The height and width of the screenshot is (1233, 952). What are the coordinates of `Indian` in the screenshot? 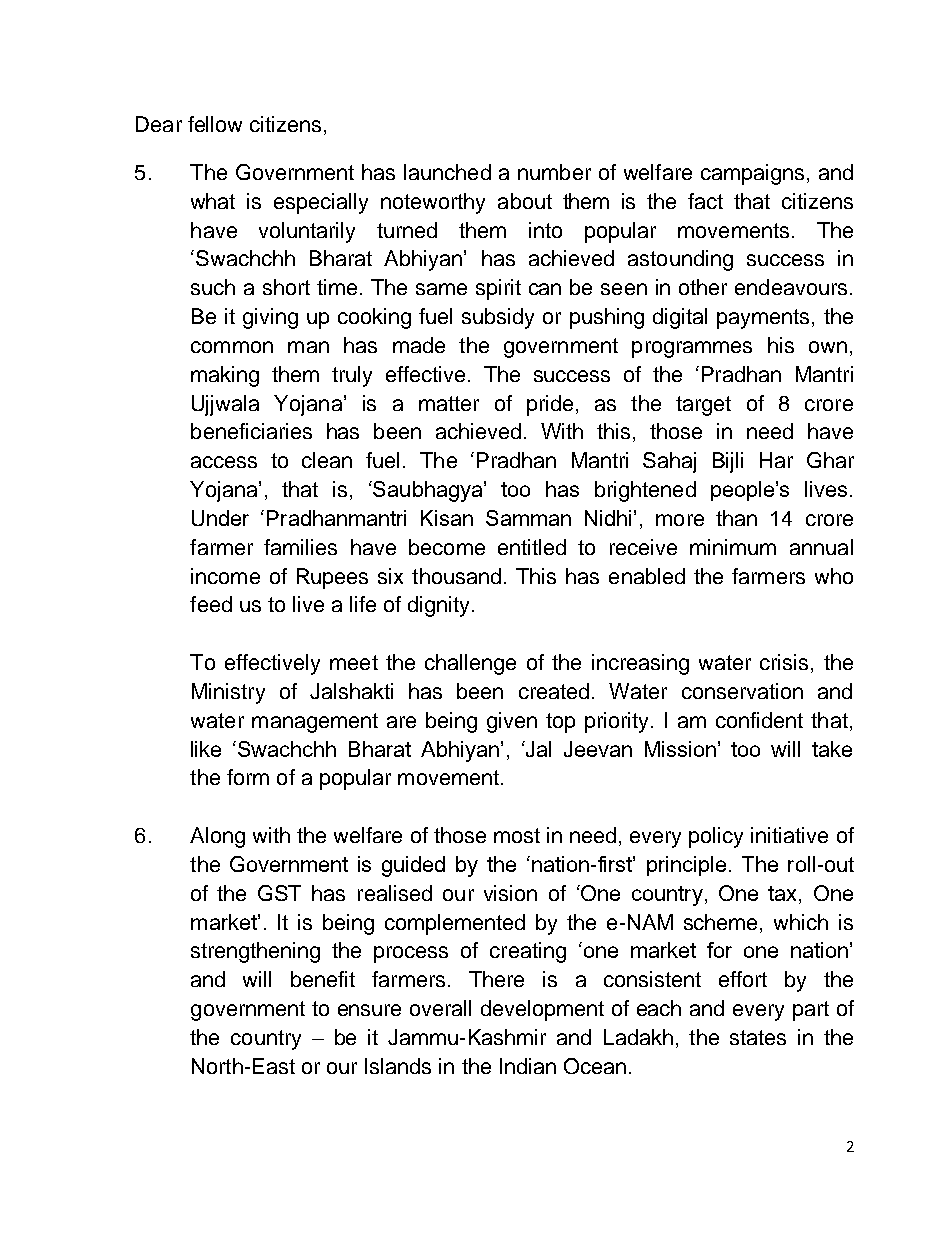 It's located at (528, 1066).
